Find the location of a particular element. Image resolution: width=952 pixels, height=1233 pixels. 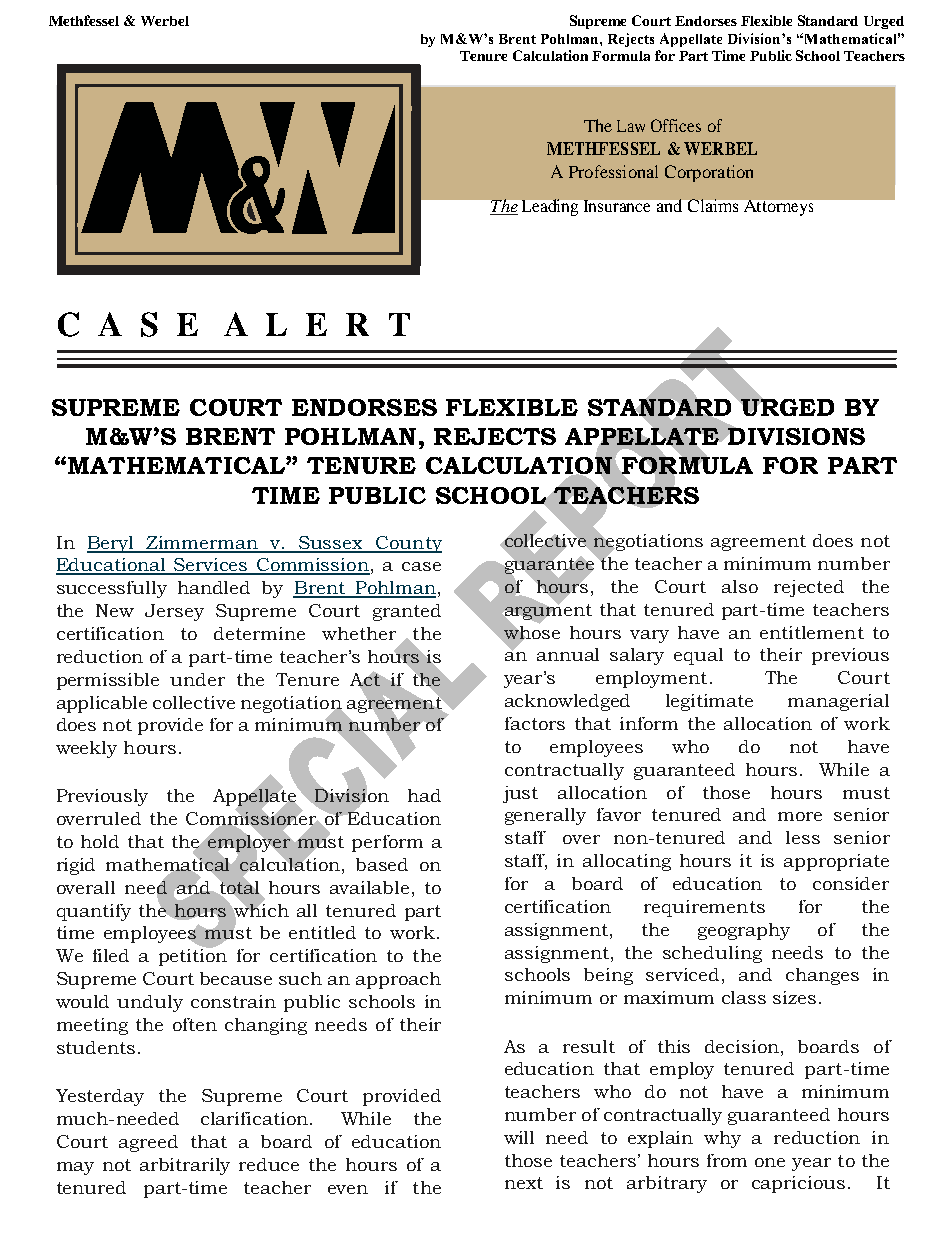

Professional is located at coordinates (613, 171).
